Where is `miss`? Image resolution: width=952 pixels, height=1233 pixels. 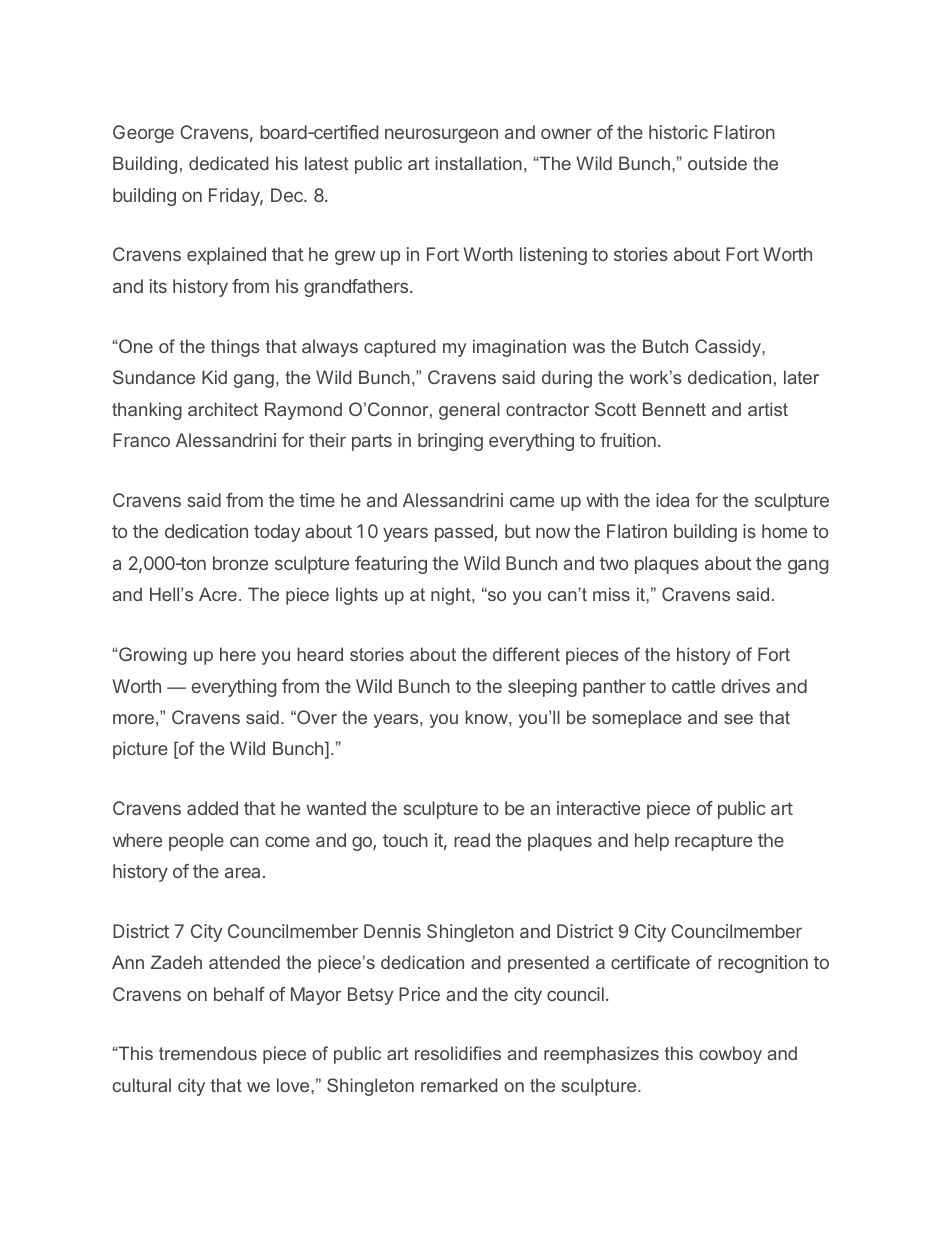 miss is located at coordinates (611, 594).
